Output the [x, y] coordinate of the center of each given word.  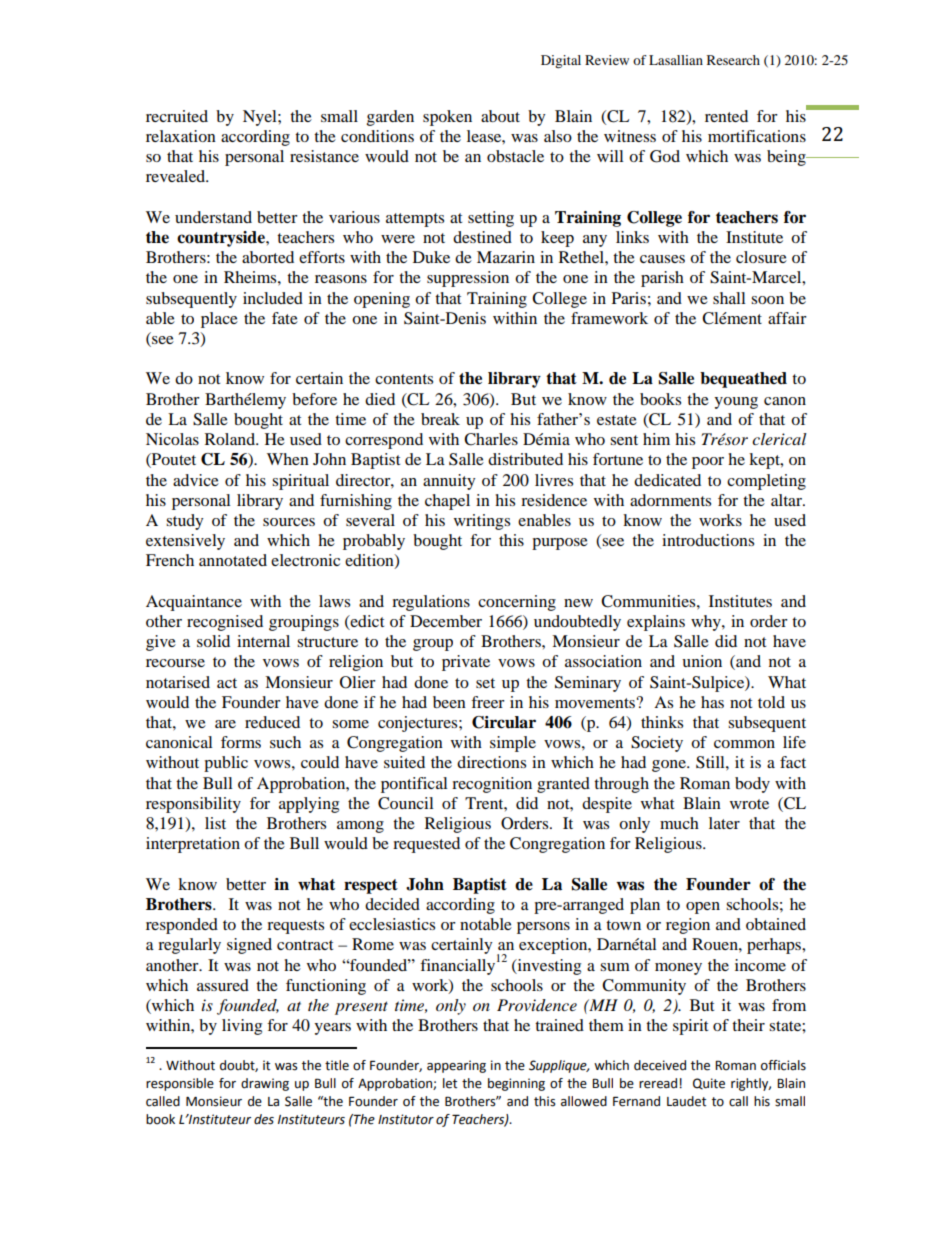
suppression [468, 279]
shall [729, 298]
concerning [517, 603]
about [500, 116]
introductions [708, 540]
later [724, 823]
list [215, 823]
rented [726, 116]
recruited [177, 116]
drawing [265, 1084]
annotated [233, 560]
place [219, 320]
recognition [492, 785]
